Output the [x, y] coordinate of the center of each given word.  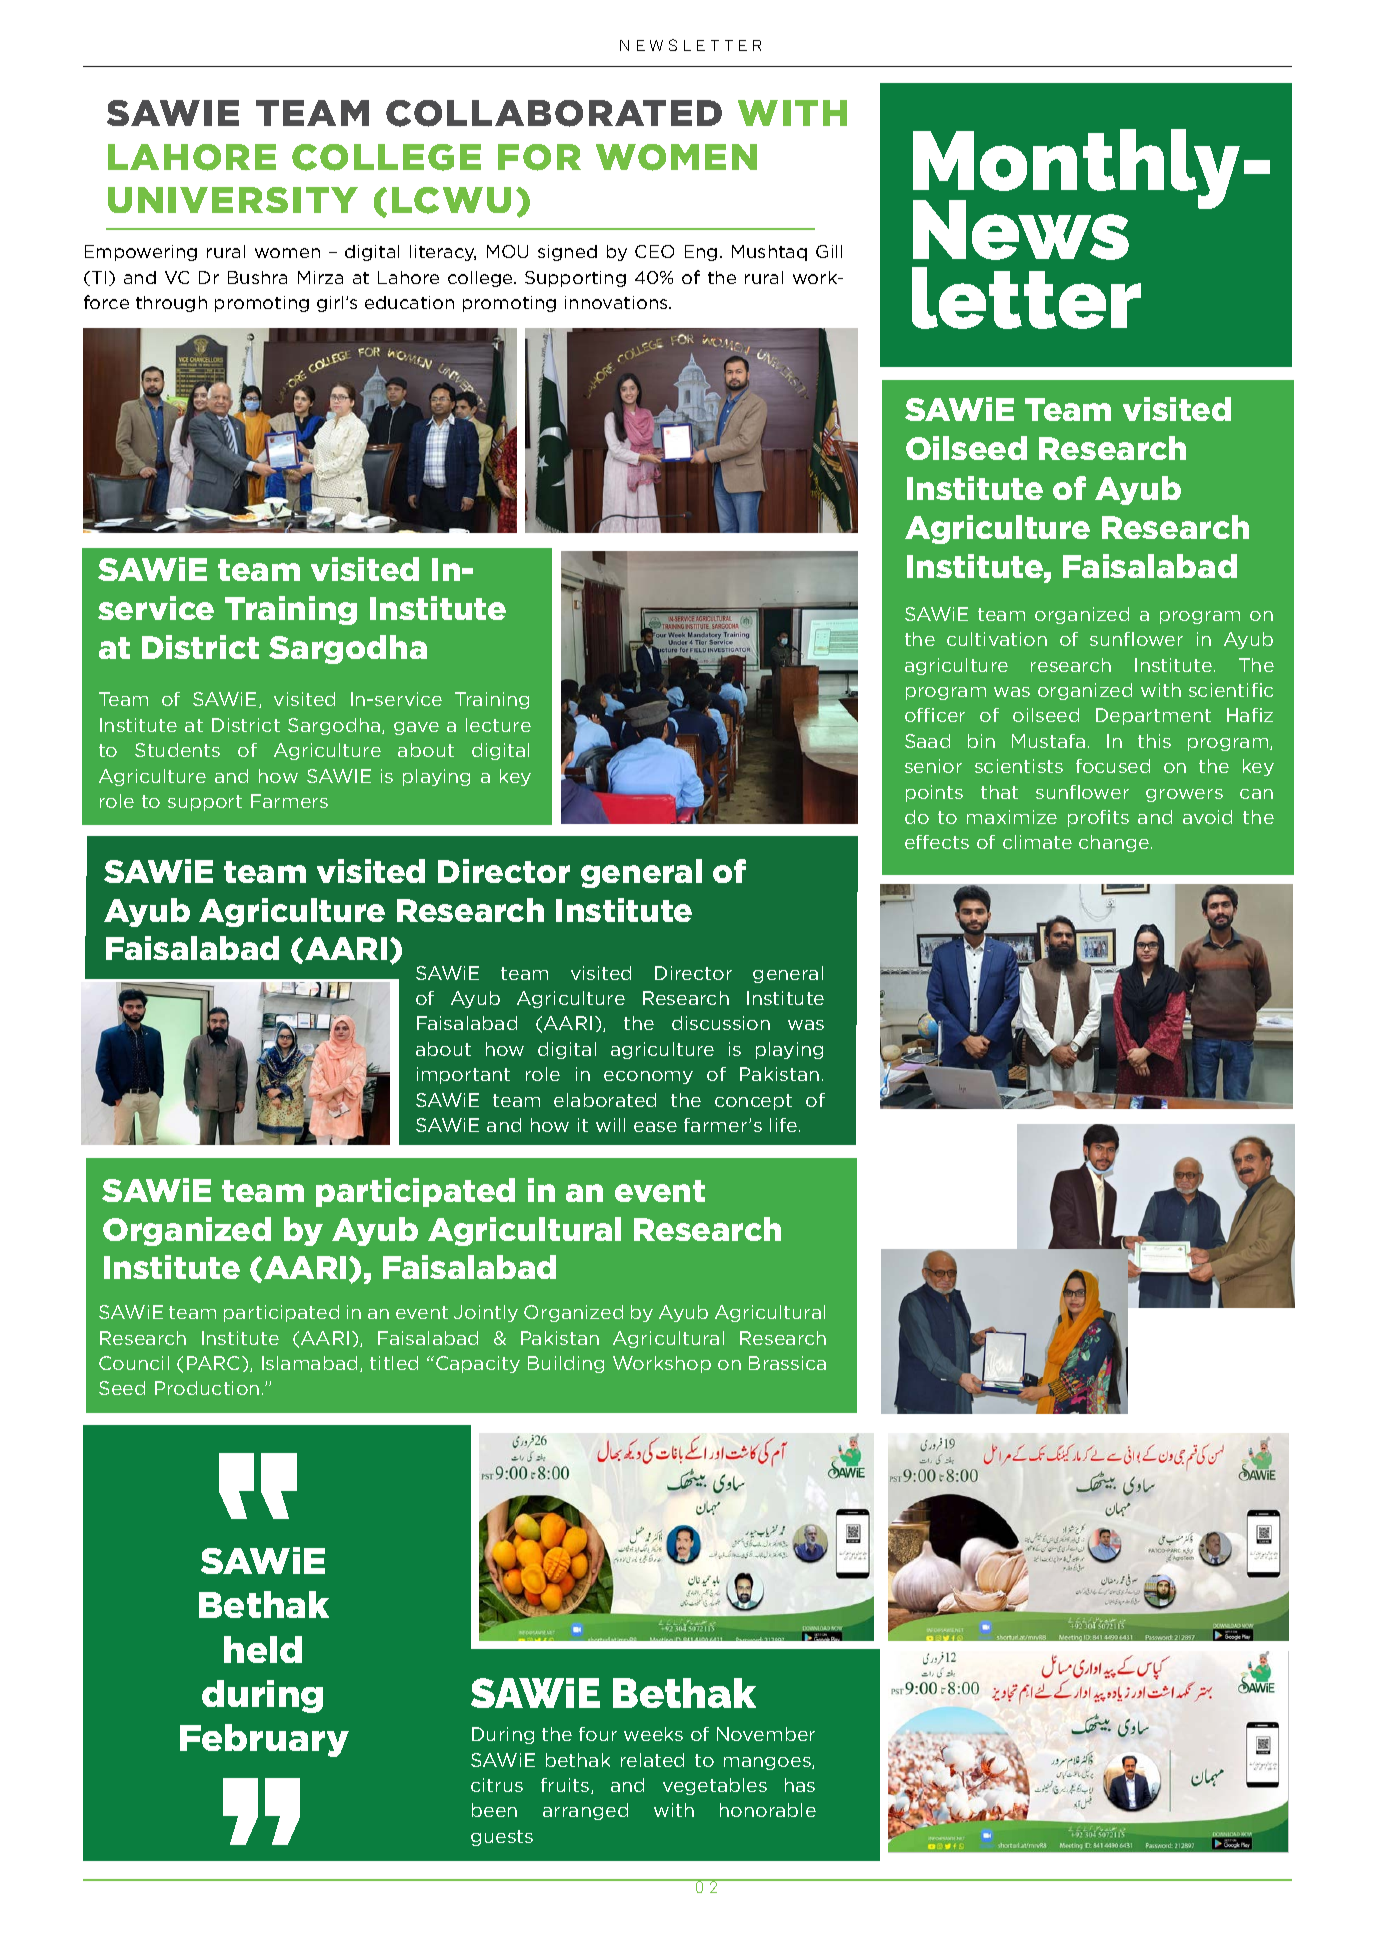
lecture [498, 725]
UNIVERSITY [233, 200]
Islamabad [309, 1363]
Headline [1009, 1270]
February [264, 1740]
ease [655, 1127]
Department [1153, 716]
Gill [829, 251]
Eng [701, 253]
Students [177, 750]
